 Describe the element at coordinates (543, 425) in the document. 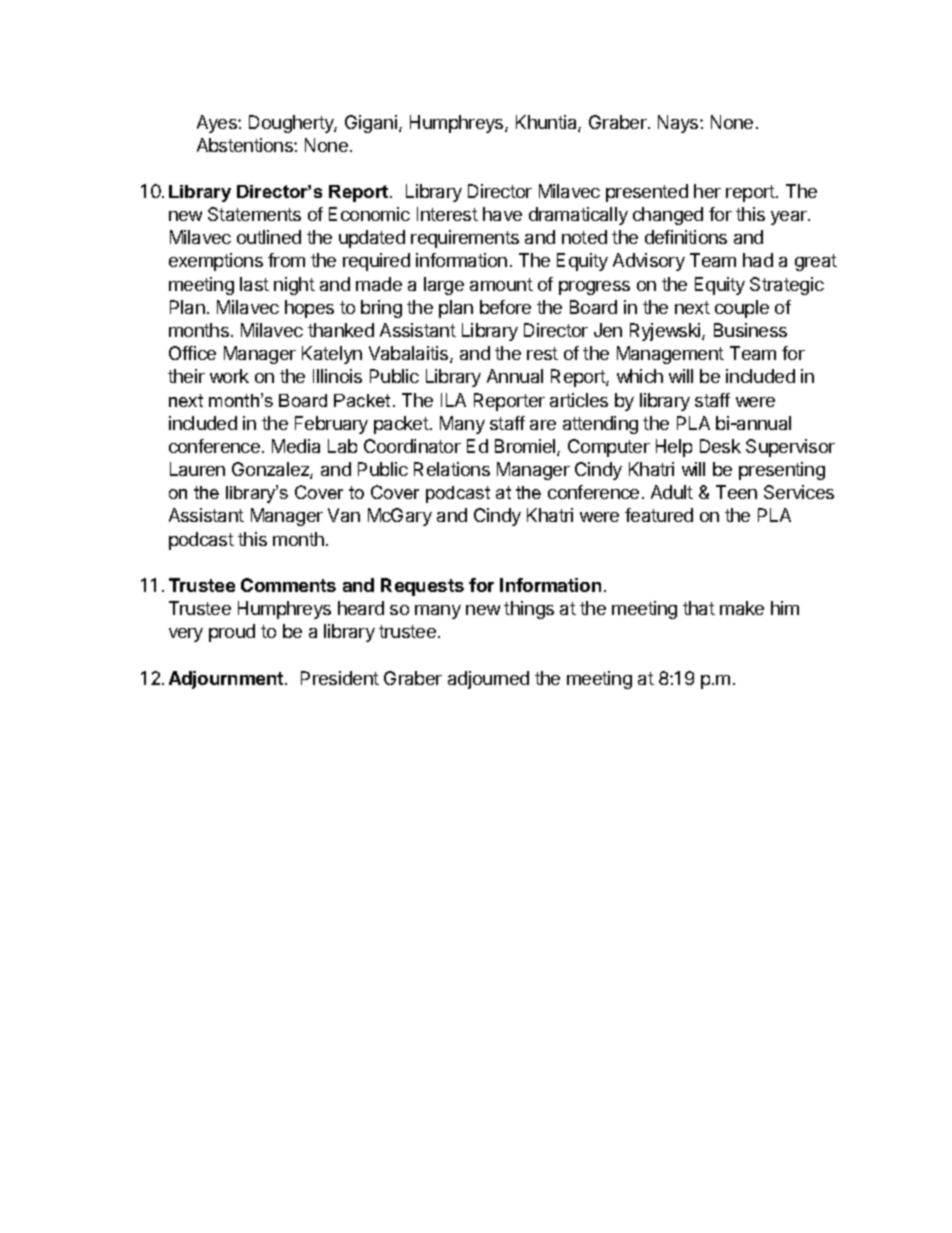

I see `are` at that location.
